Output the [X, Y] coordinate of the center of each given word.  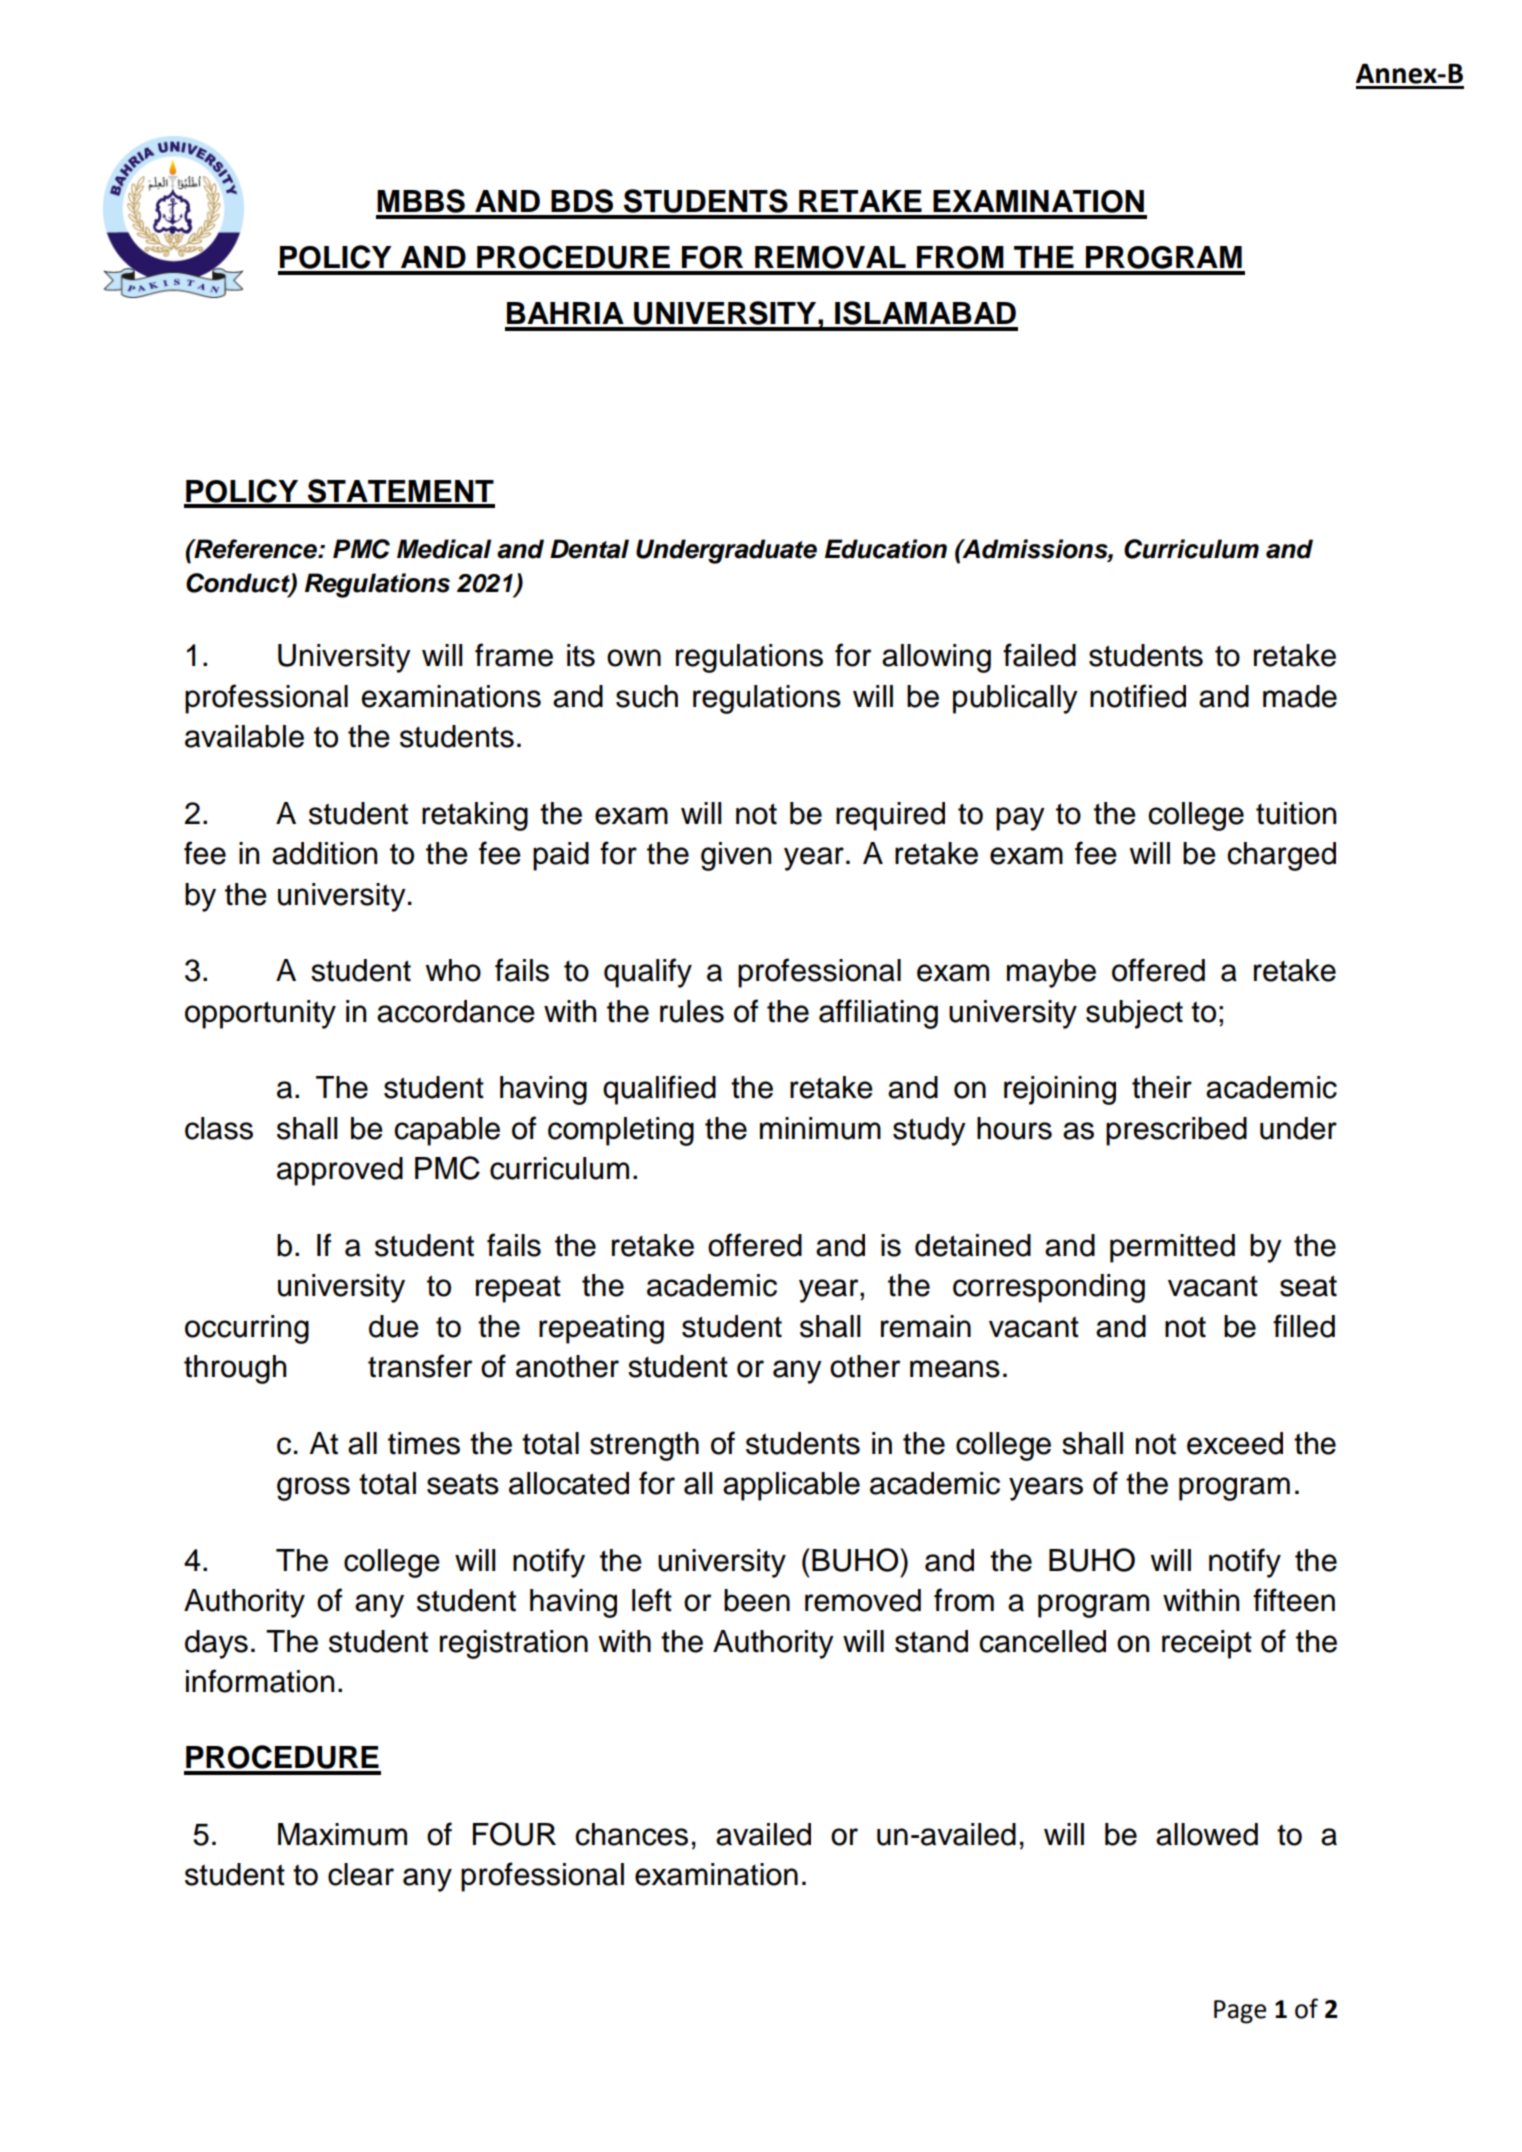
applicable [791, 1486]
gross [313, 1489]
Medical [444, 549]
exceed [1235, 1443]
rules [692, 1011]
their [1162, 1087]
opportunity [260, 1014]
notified [1138, 696]
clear [361, 1874]
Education [886, 549]
